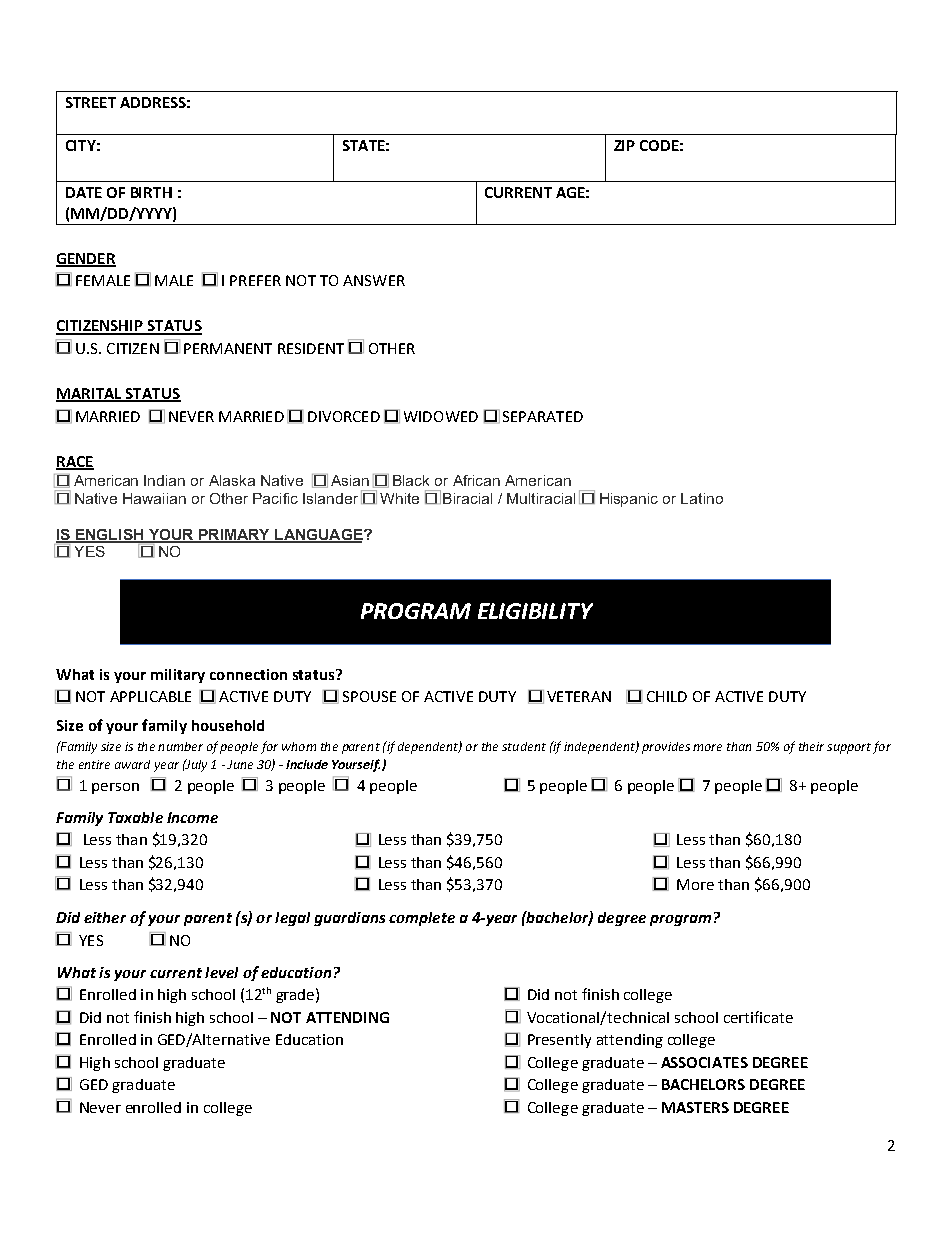 The image size is (952, 1233). What do you see at coordinates (221, 972) in the screenshot?
I see `level` at bounding box center [221, 972].
